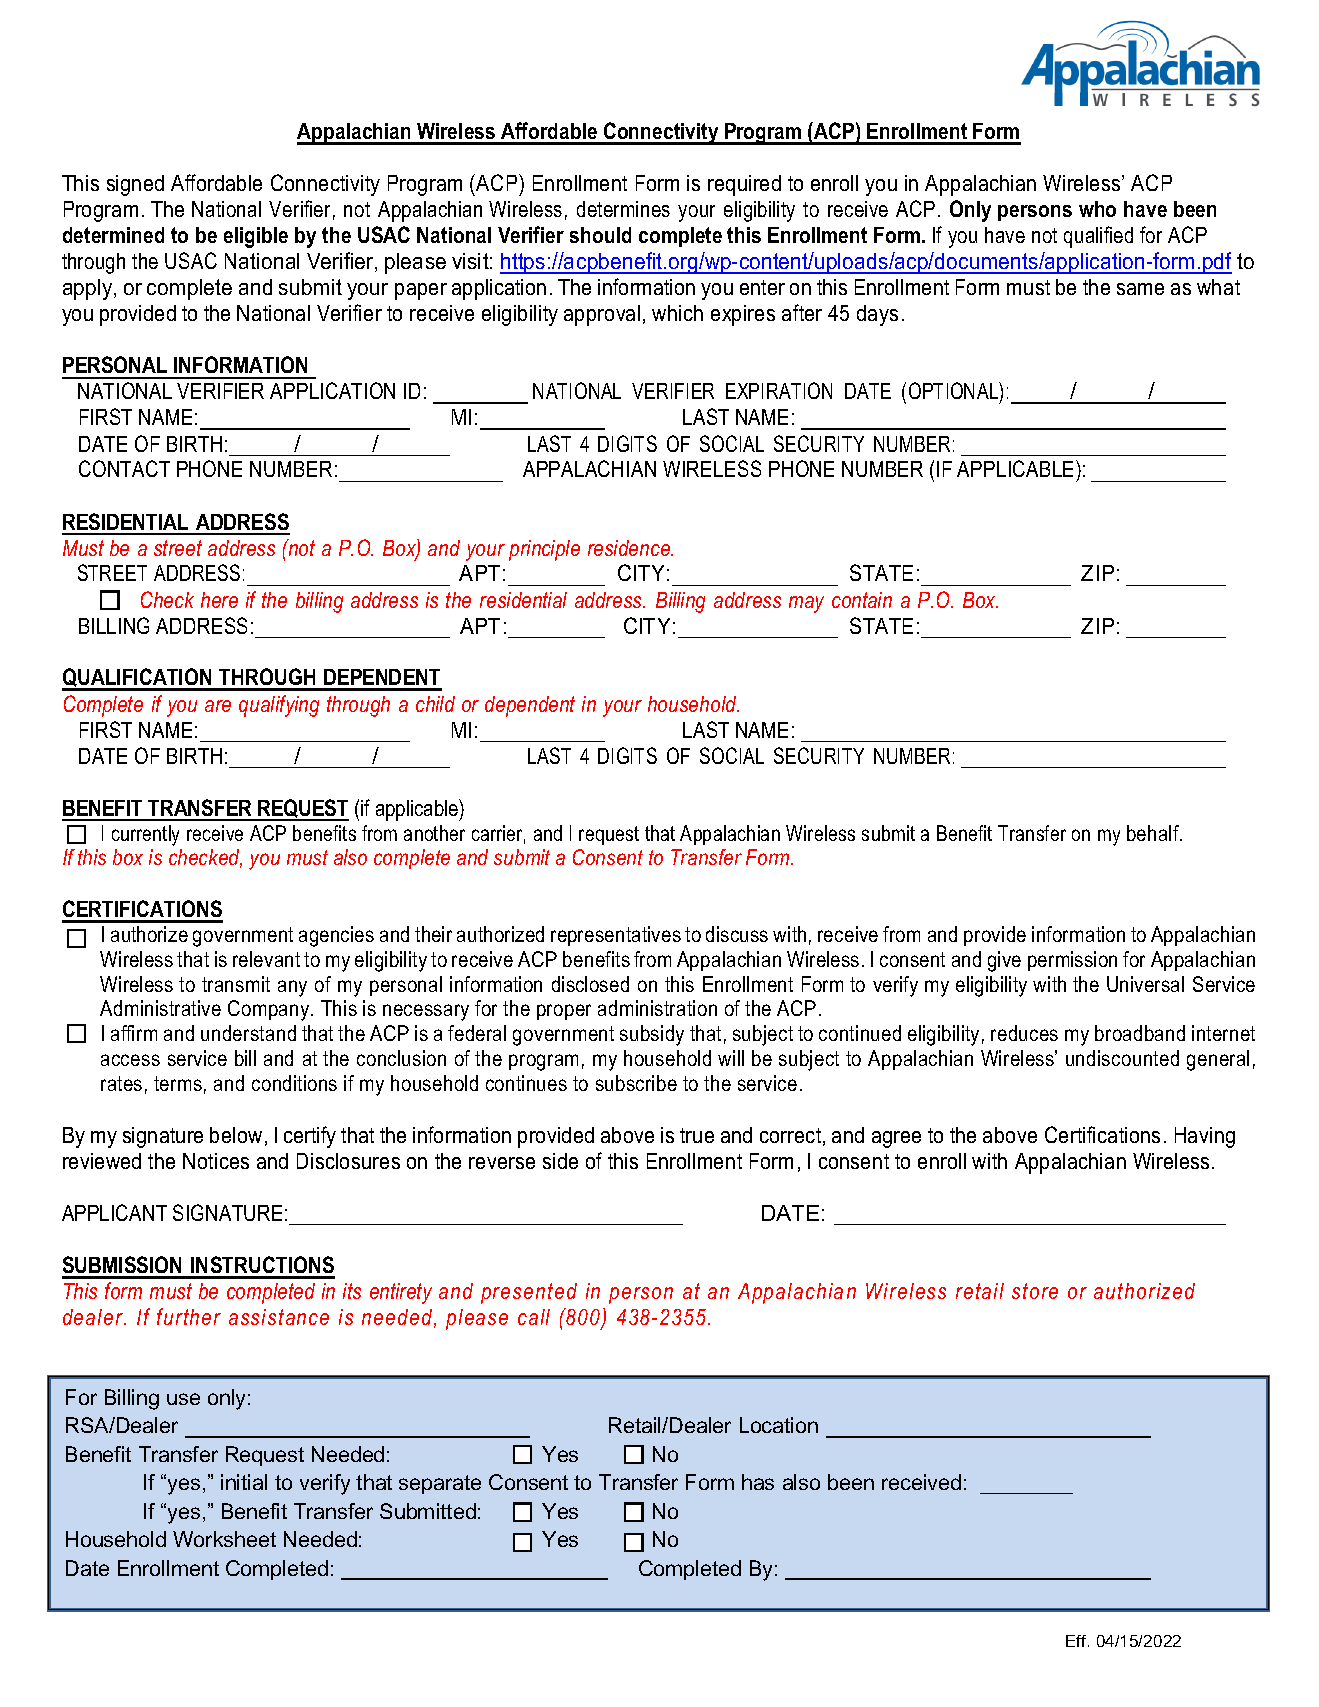  I want to click on may, so click(806, 604).
